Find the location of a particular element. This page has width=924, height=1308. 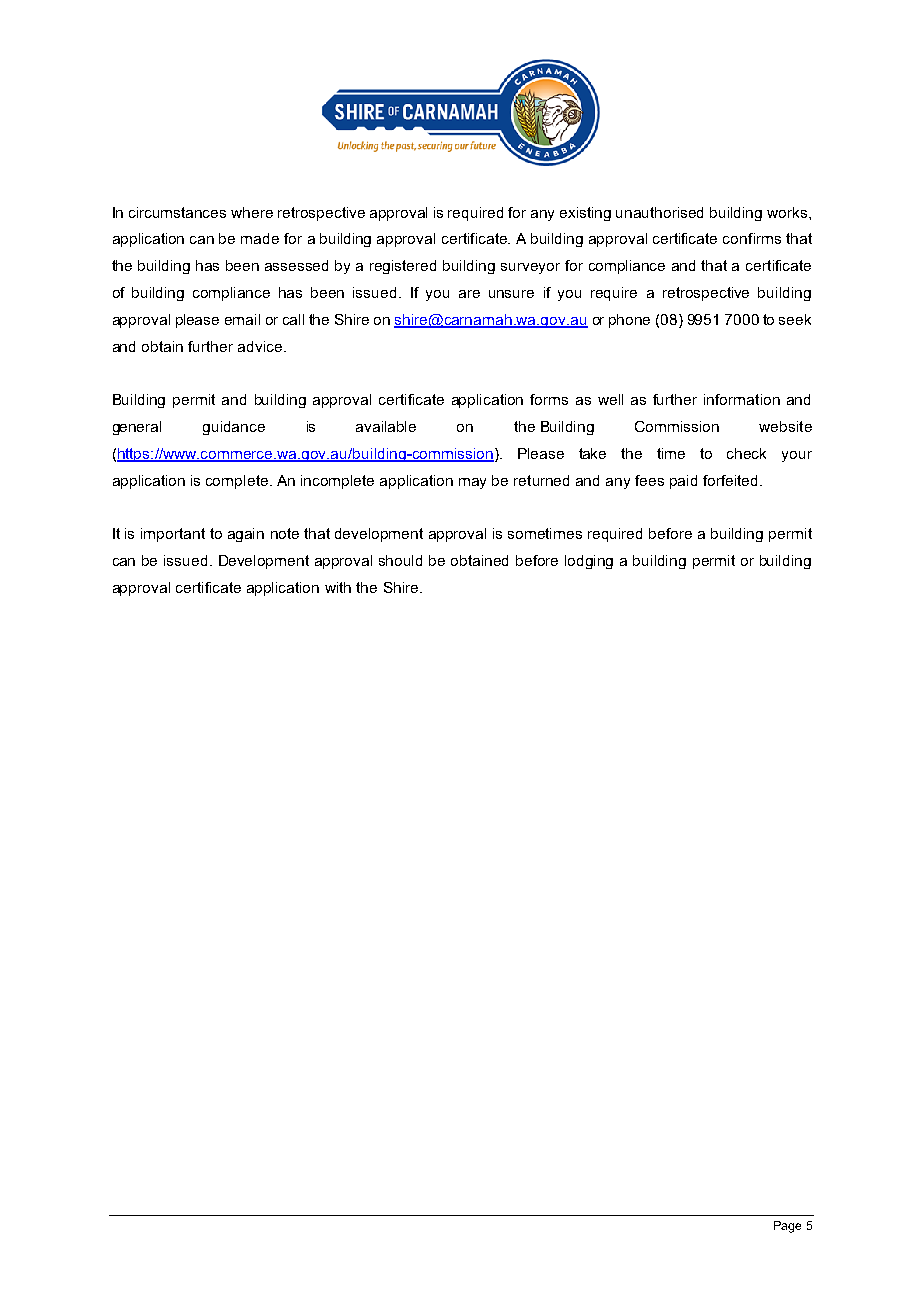

are is located at coordinates (469, 294).
